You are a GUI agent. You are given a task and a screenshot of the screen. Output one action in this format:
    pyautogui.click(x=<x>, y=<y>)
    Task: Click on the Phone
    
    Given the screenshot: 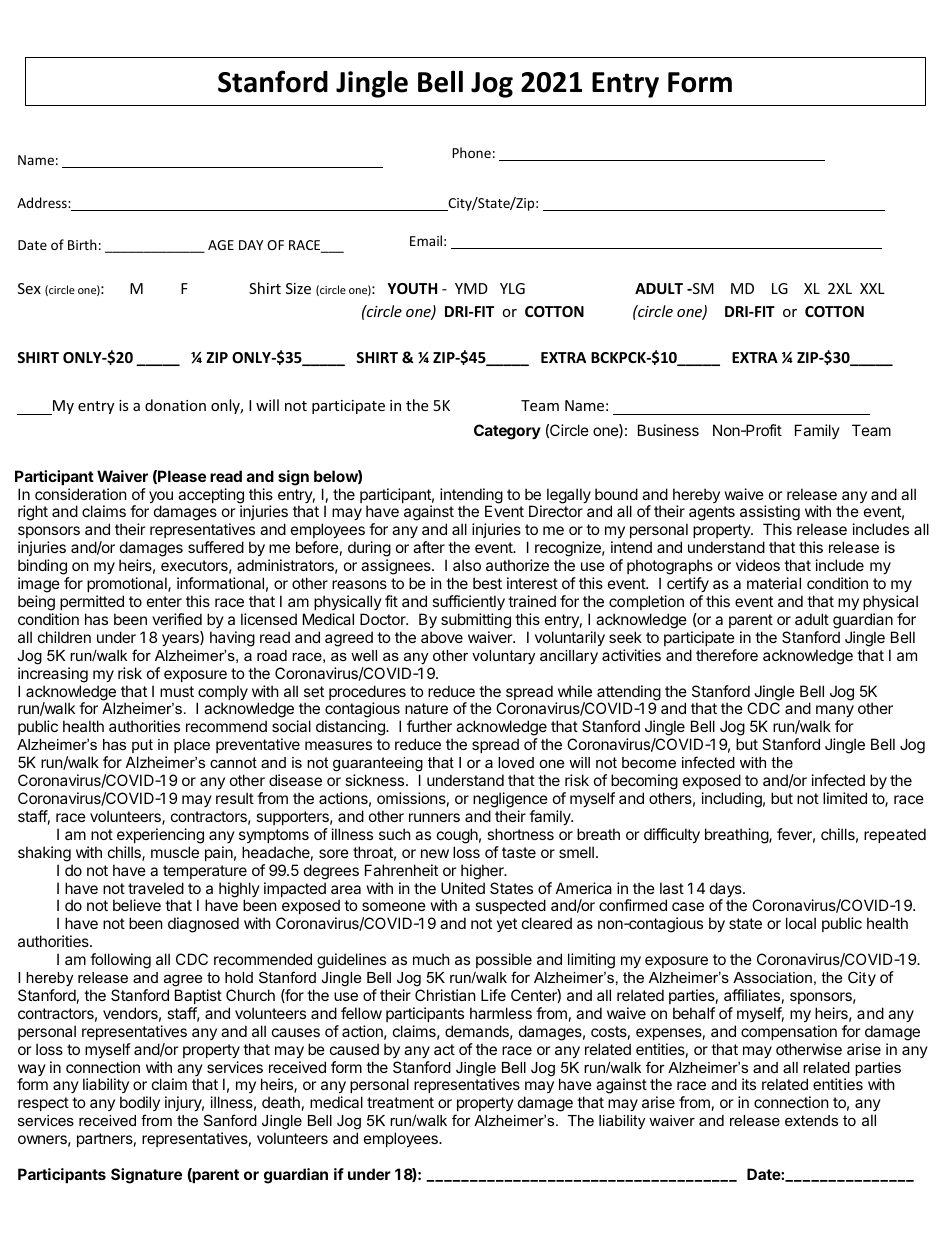 What is the action you would take?
    pyautogui.click(x=471, y=152)
